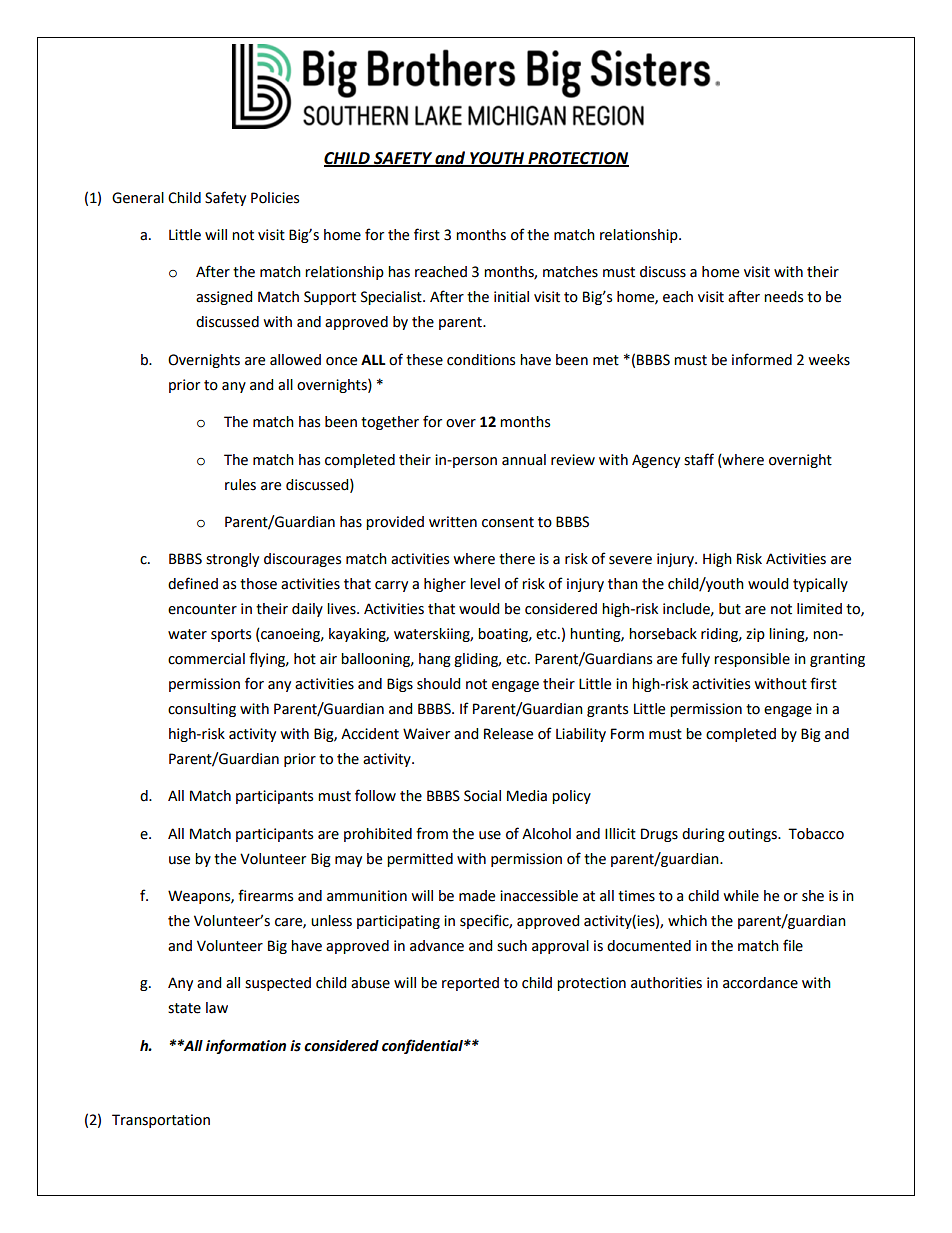 Image resolution: width=952 pixels, height=1233 pixels. What do you see at coordinates (232, 560) in the page?
I see `strongly` at bounding box center [232, 560].
